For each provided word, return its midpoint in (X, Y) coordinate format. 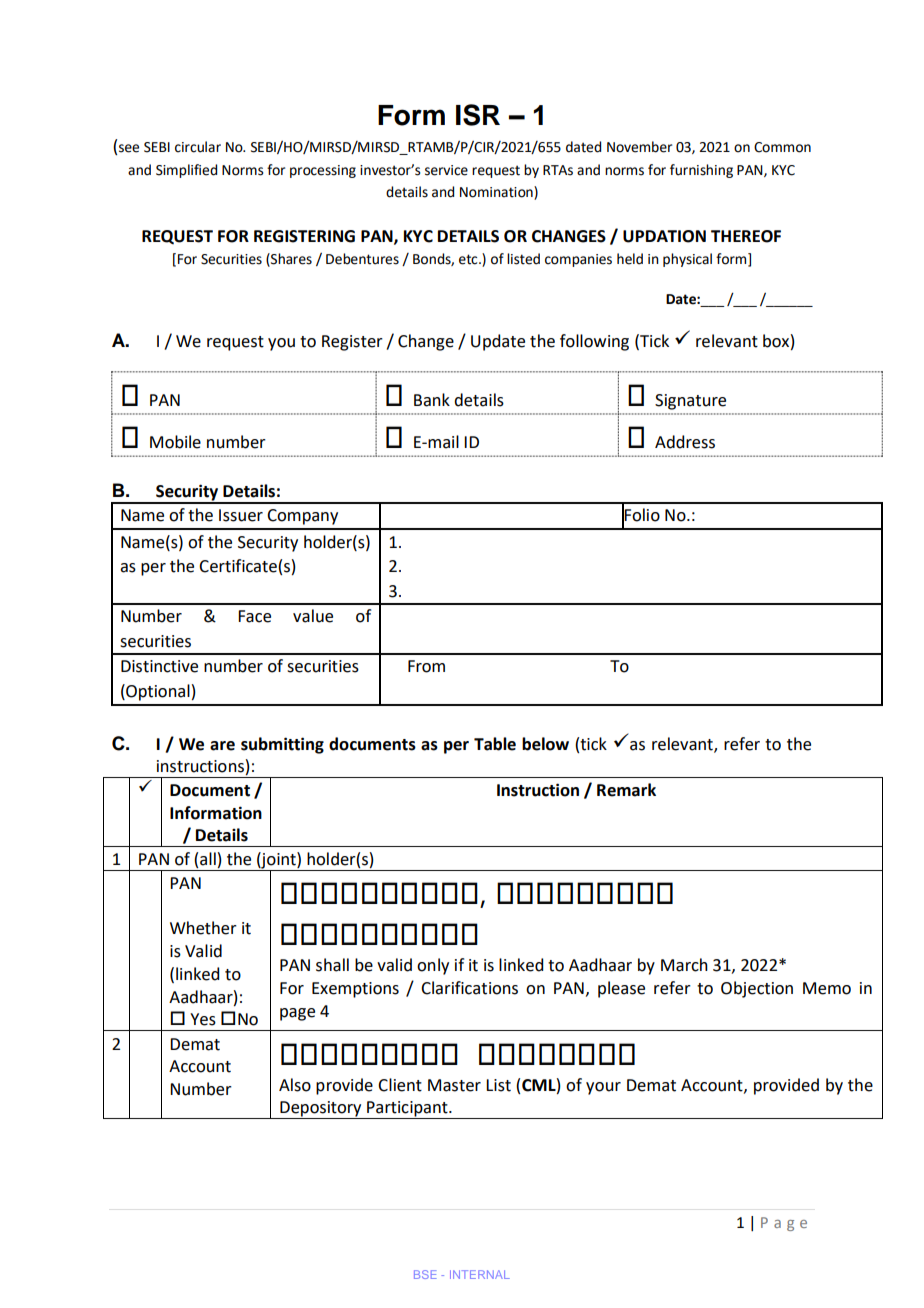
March (684, 965)
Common (782, 147)
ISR (478, 115)
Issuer (241, 515)
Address (685, 442)
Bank (432, 400)
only (433, 966)
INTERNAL (480, 1274)
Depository (321, 1110)
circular (198, 147)
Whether (203, 928)
